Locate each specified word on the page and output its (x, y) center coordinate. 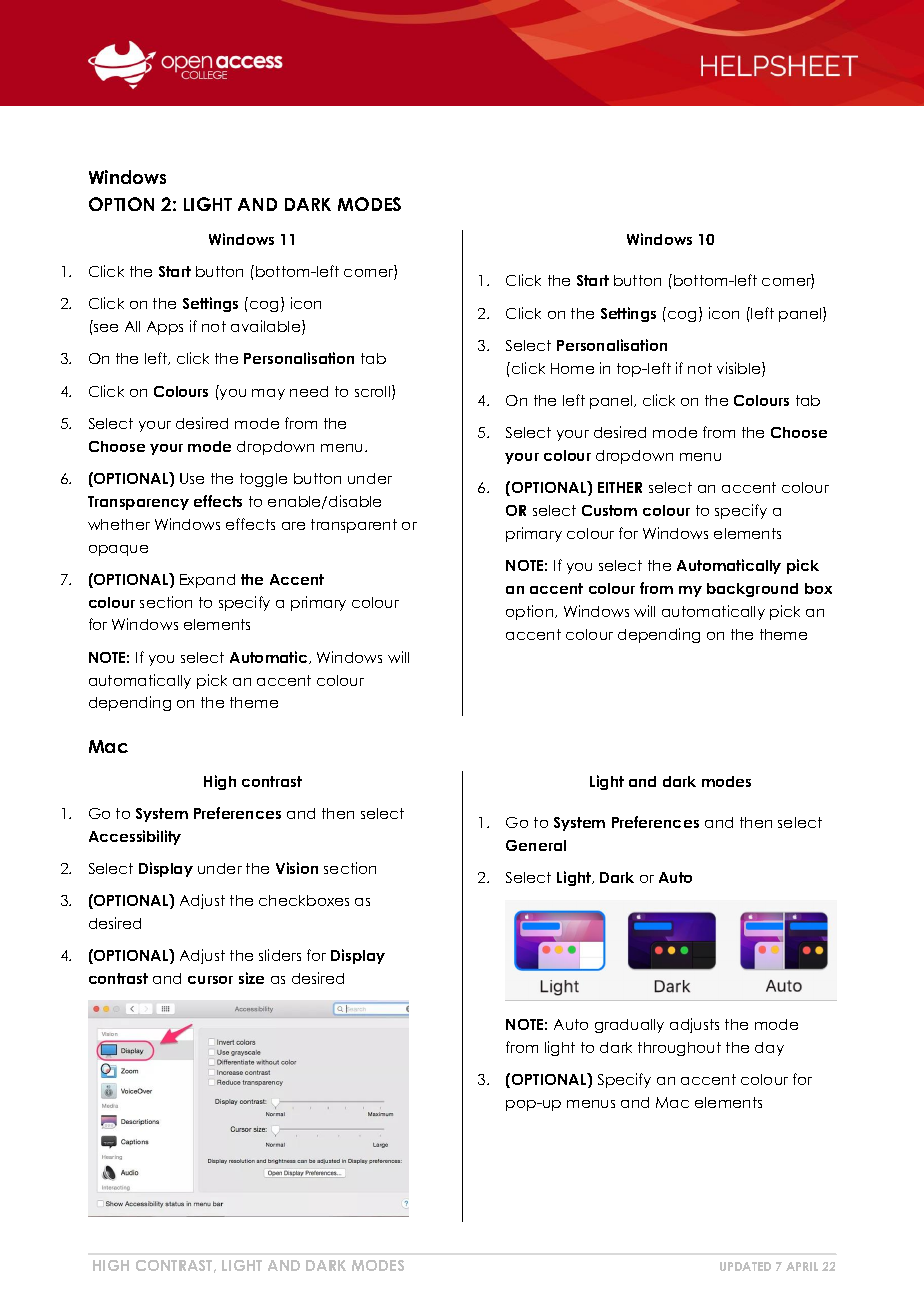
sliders (280, 955)
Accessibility (135, 837)
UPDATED (745, 1266)
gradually (629, 1026)
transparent (354, 526)
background (752, 590)
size (251, 978)
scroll (374, 392)
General (536, 845)
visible (740, 369)
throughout (679, 1049)
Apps (165, 328)
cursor (210, 980)
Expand (207, 581)
